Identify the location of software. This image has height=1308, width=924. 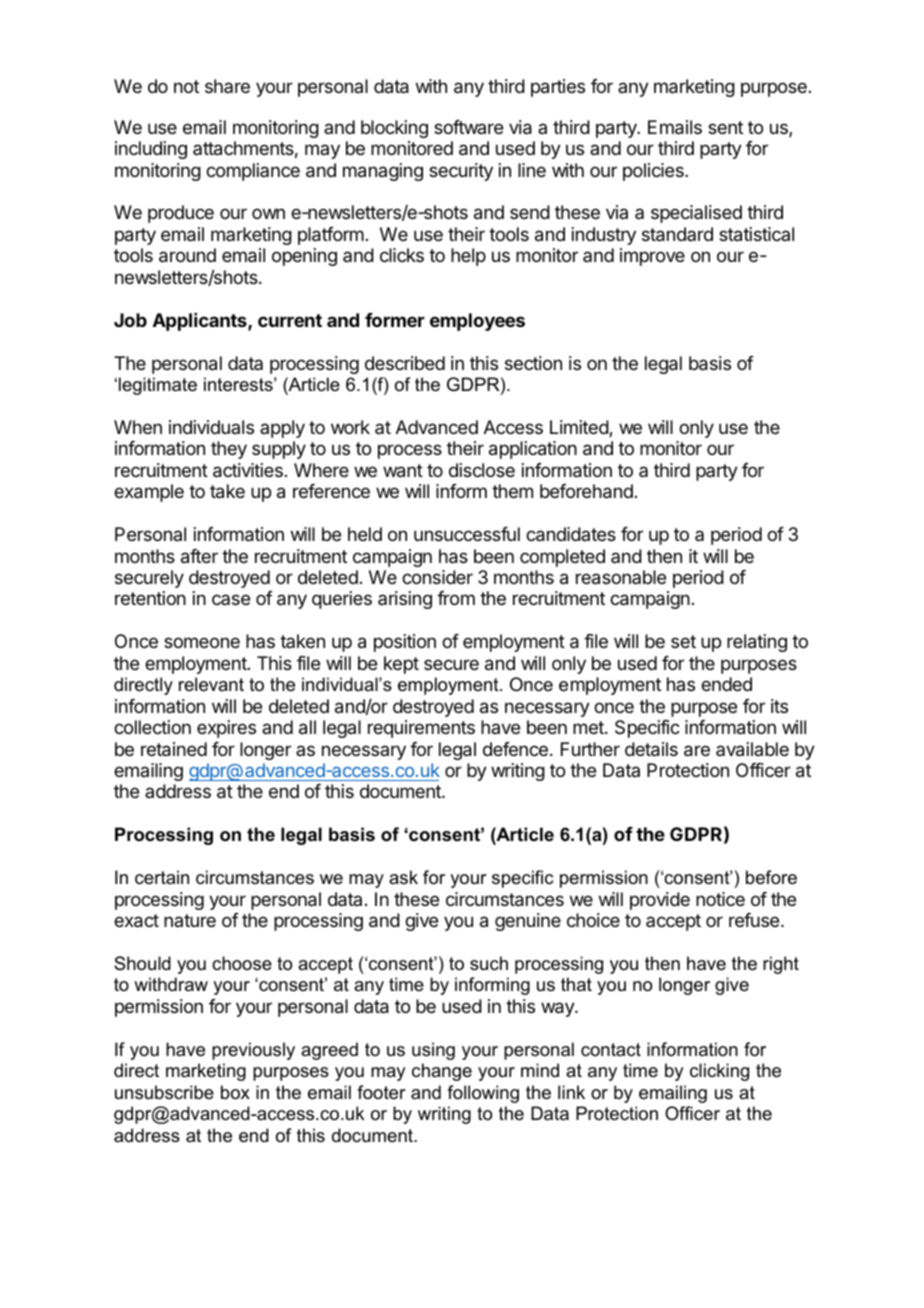
(468, 127).
